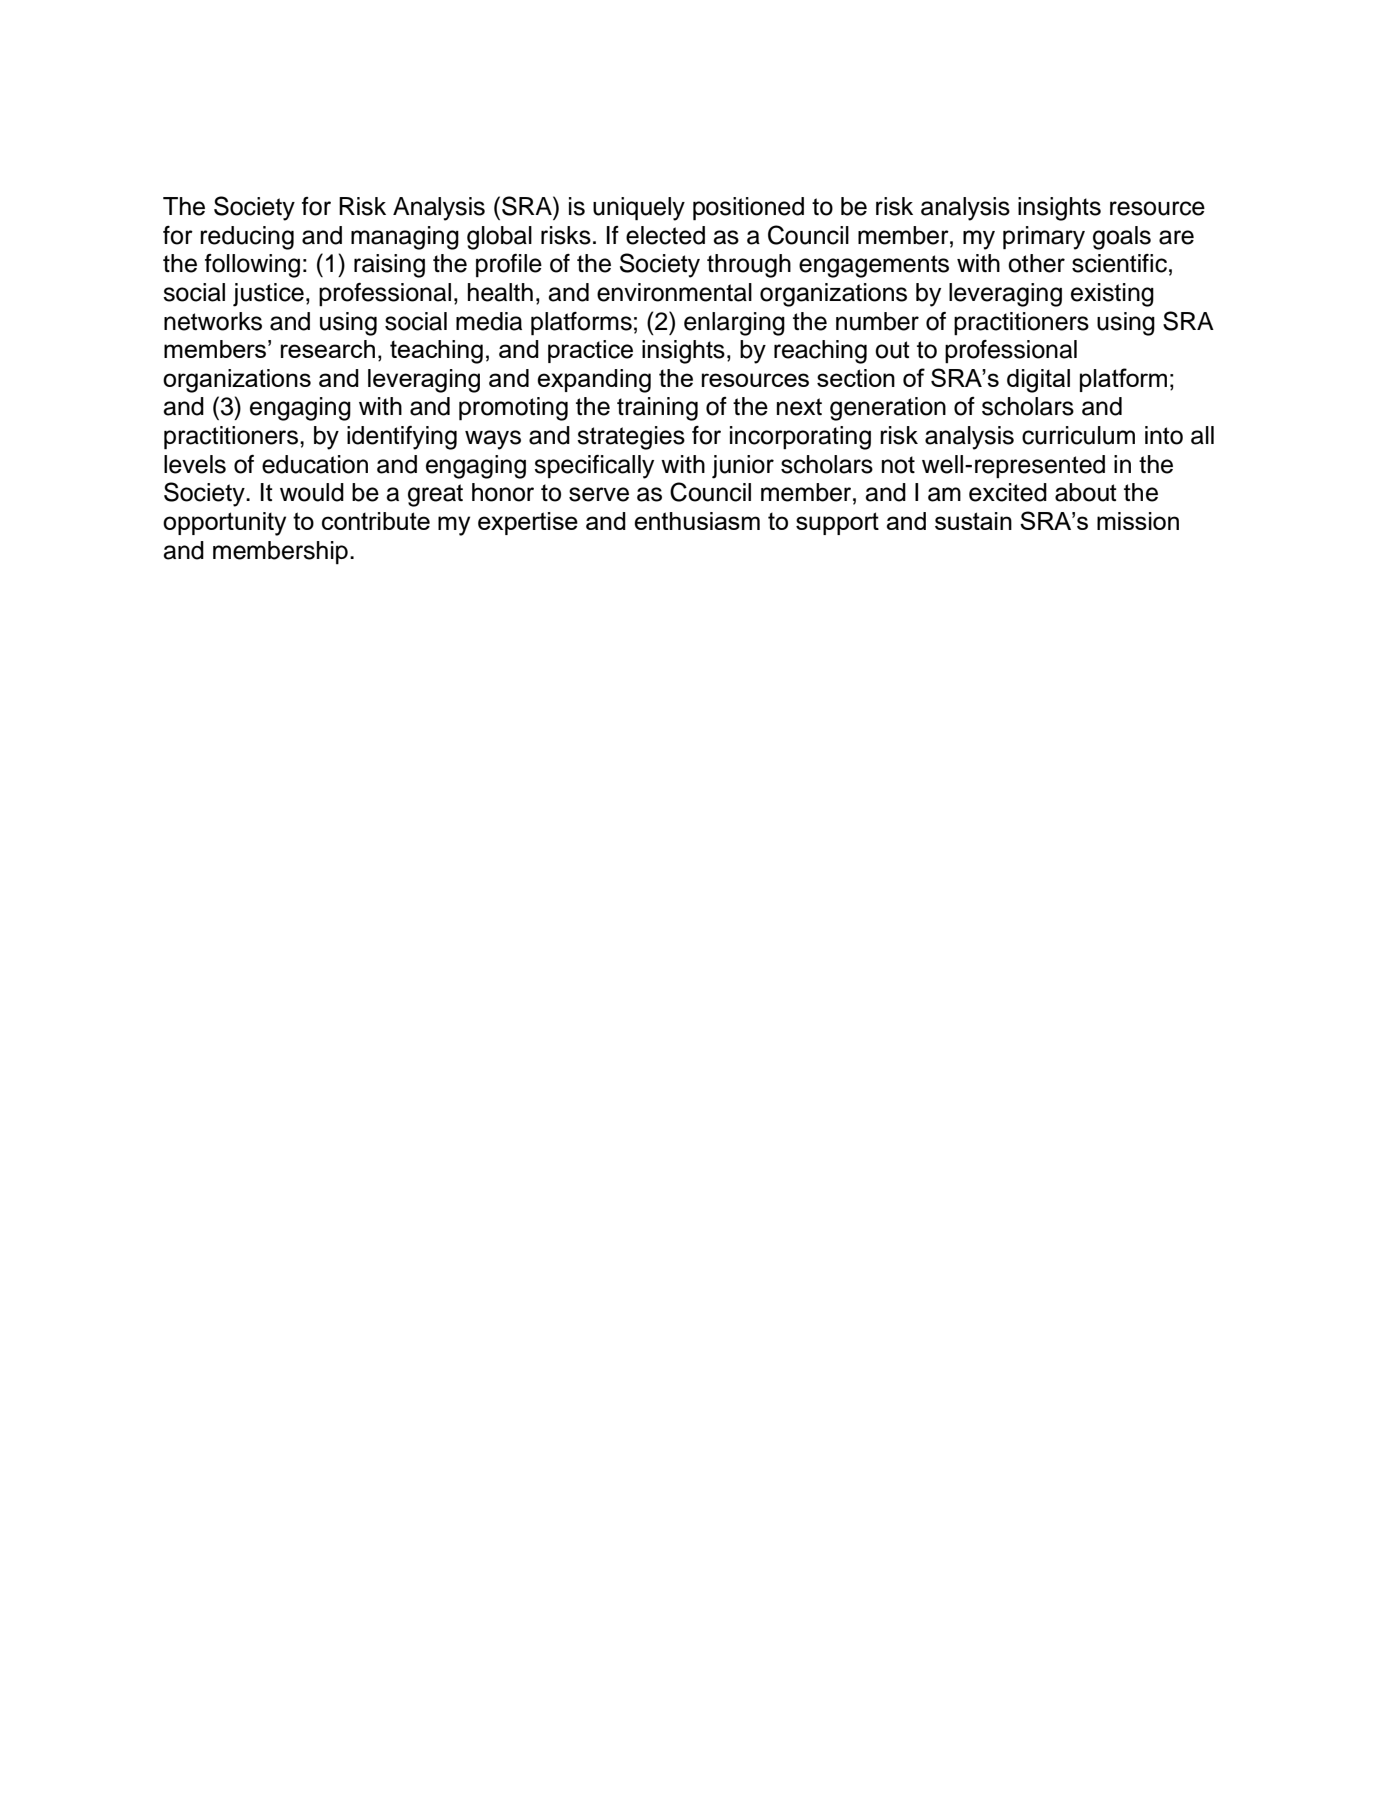  I want to click on research, so click(328, 349).
